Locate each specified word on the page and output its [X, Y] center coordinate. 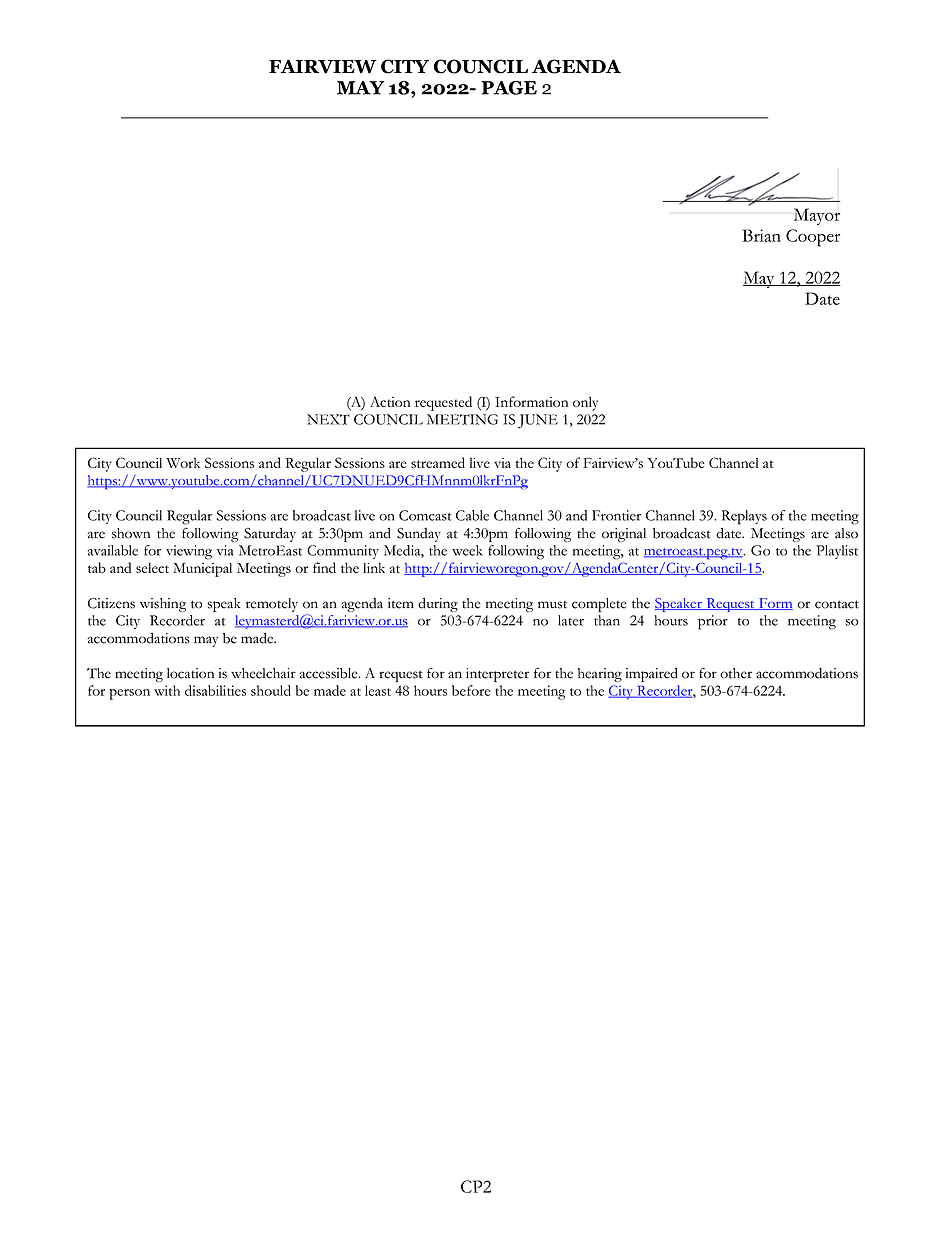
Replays [744, 517]
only [585, 404]
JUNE [538, 421]
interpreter [497, 675]
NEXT [328, 419]
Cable [472, 515]
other [736, 673]
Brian [761, 235]
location [190, 673]
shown [131, 533]
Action [390, 401]
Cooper [813, 238]
